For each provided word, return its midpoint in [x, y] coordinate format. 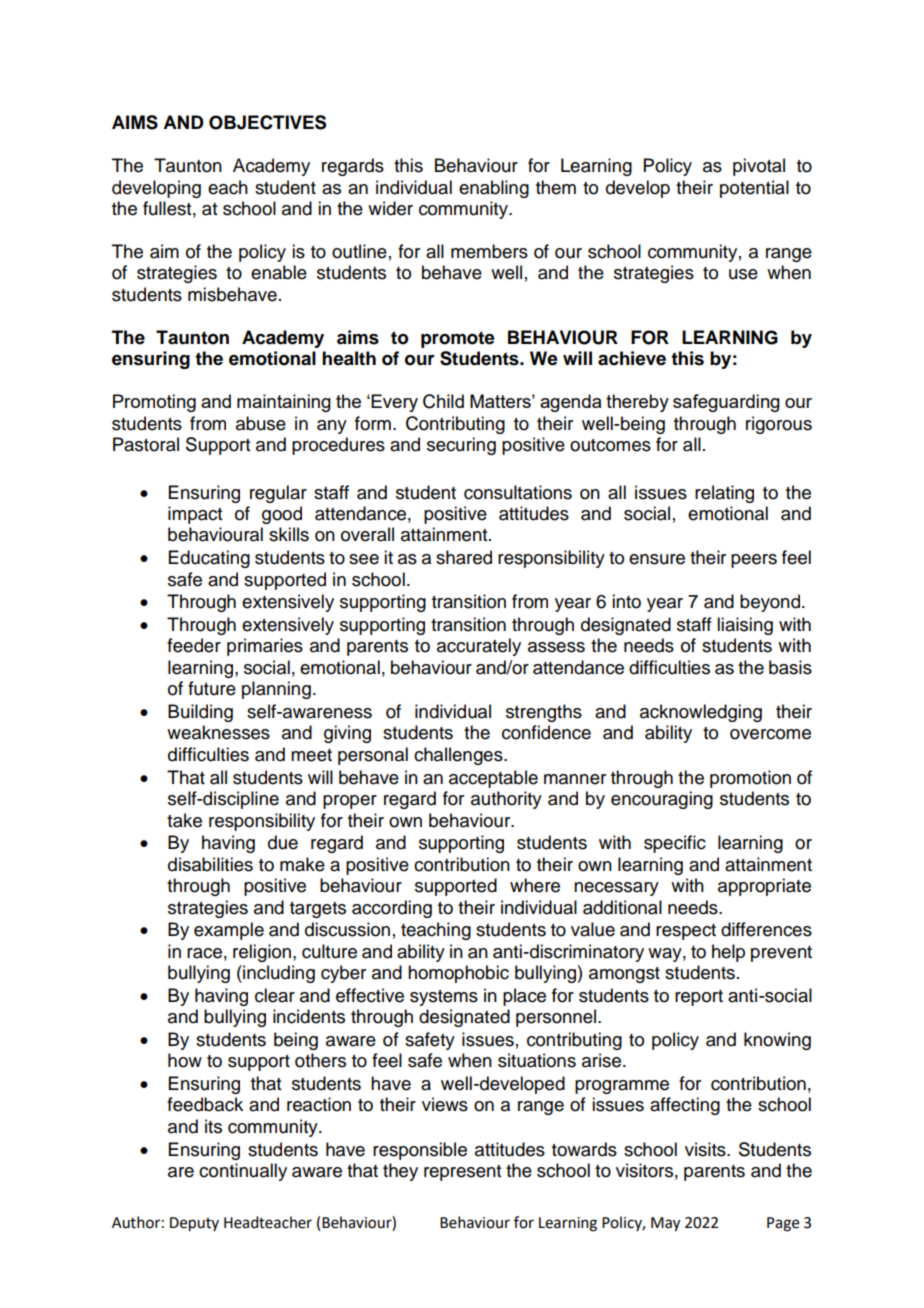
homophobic [458, 974]
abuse [261, 423]
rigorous [779, 425]
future [212, 688]
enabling [494, 189]
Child [443, 401]
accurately [479, 647]
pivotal [759, 167]
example [229, 931]
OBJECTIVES [267, 122]
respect [686, 932]
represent [462, 1173]
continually [243, 1172]
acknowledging [701, 713]
